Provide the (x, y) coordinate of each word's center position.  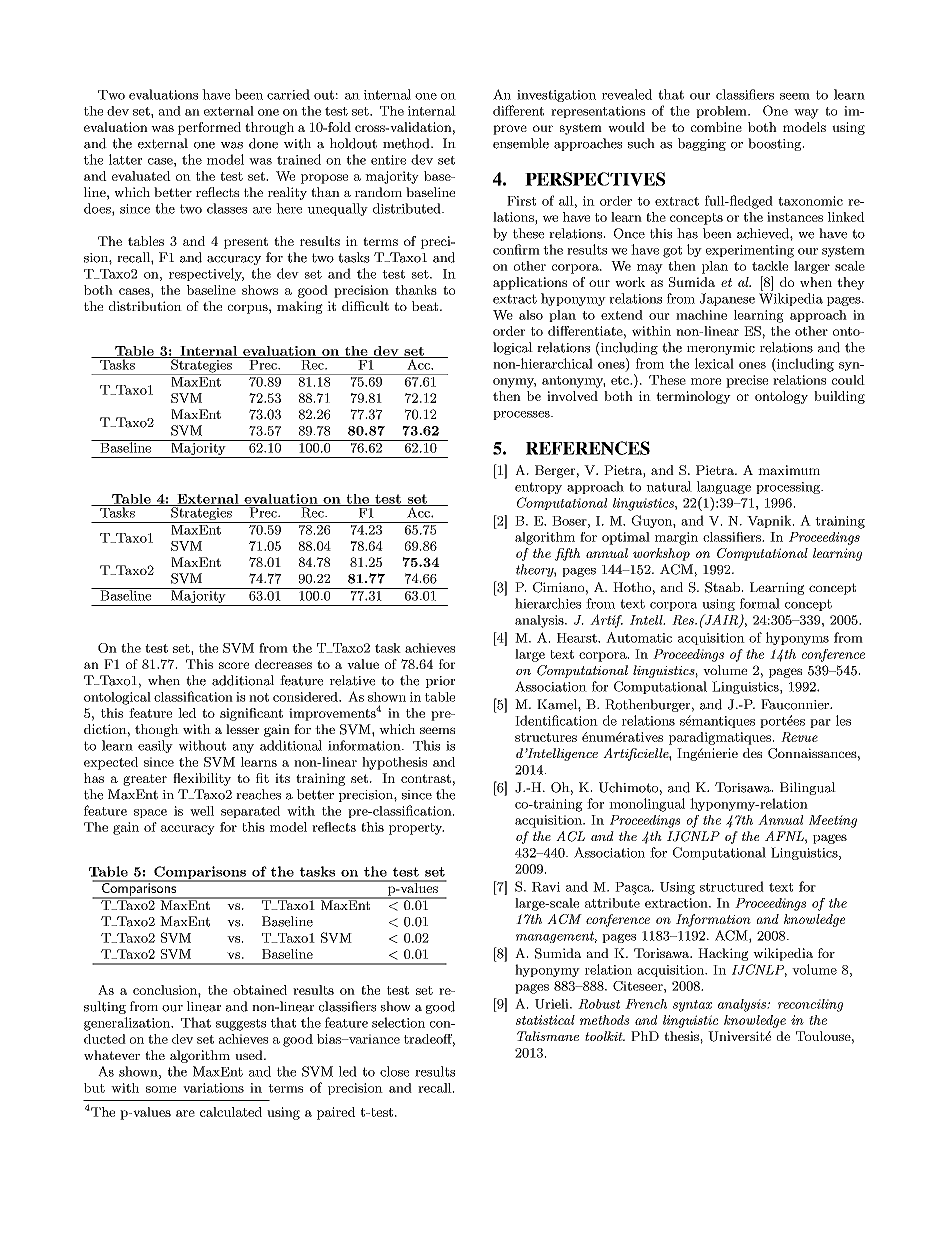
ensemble (521, 143)
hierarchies (548, 603)
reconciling (810, 1005)
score (234, 665)
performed (209, 128)
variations (213, 1088)
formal (760, 603)
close (394, 1071)
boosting (775, 144)
